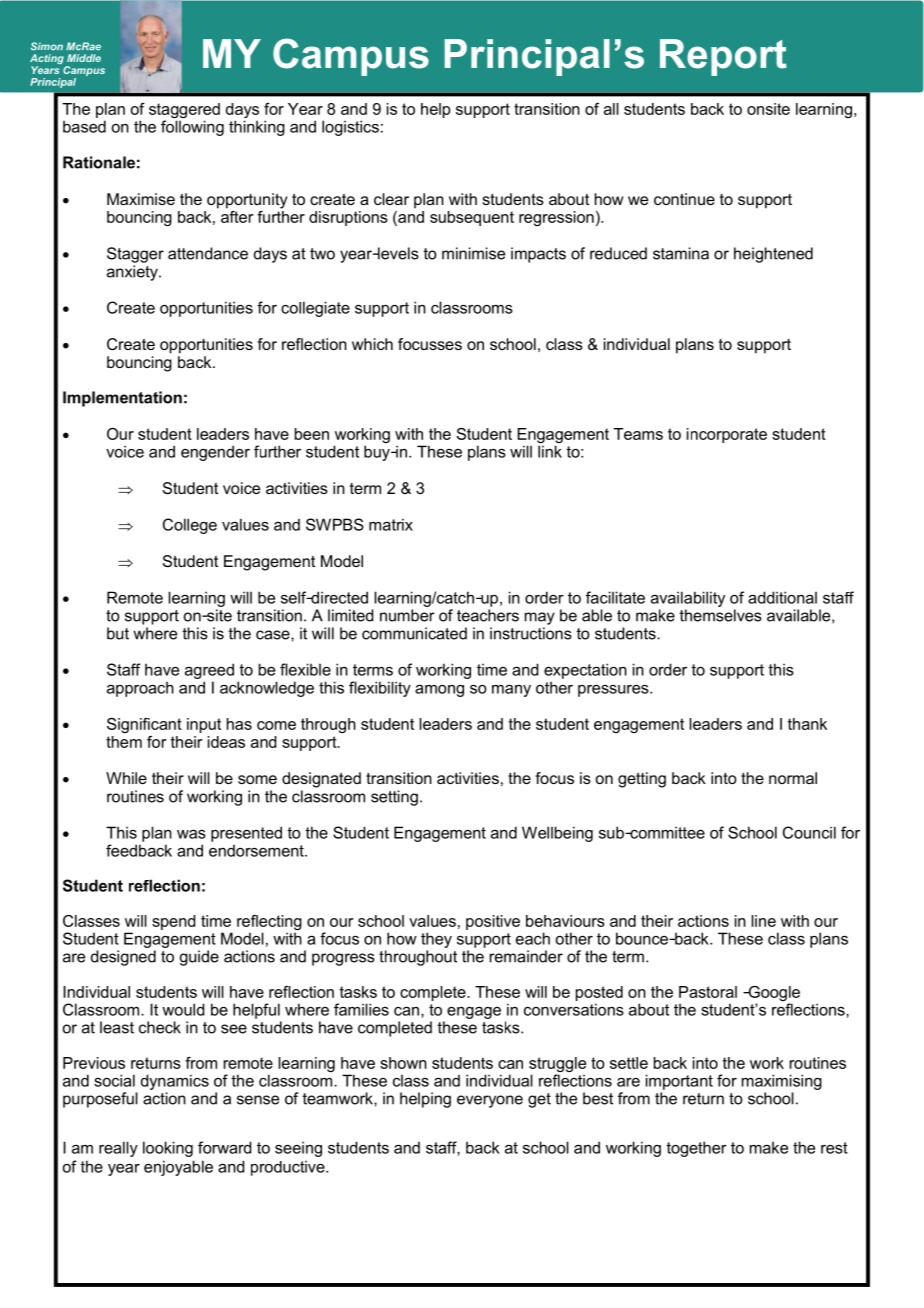 The width and height of the image is (924, 1308). Describe the element at coordinates (723, 57) in the image. I see `Report` at that location.
